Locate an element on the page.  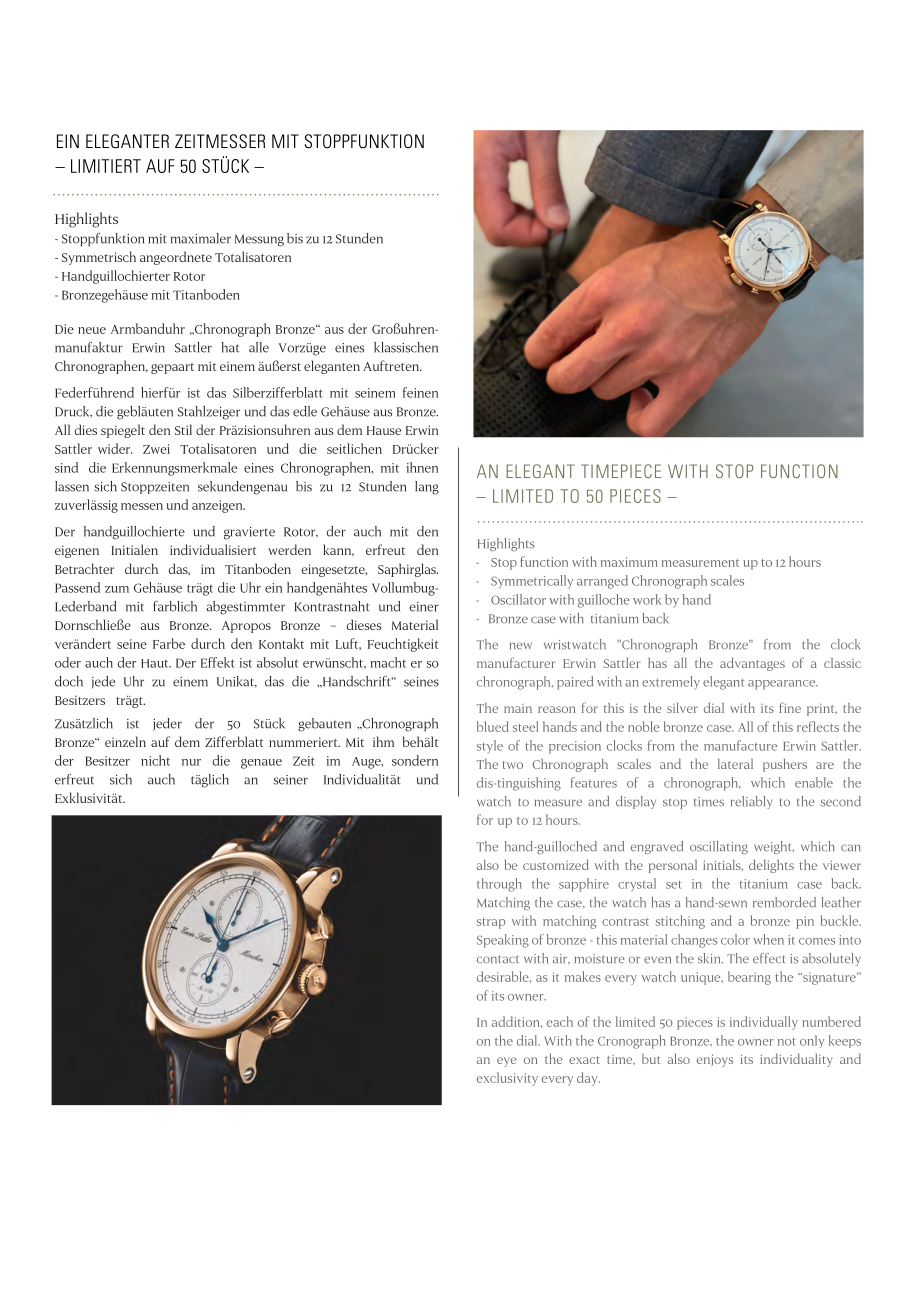
eye is located at coordinates (507, 1062).
